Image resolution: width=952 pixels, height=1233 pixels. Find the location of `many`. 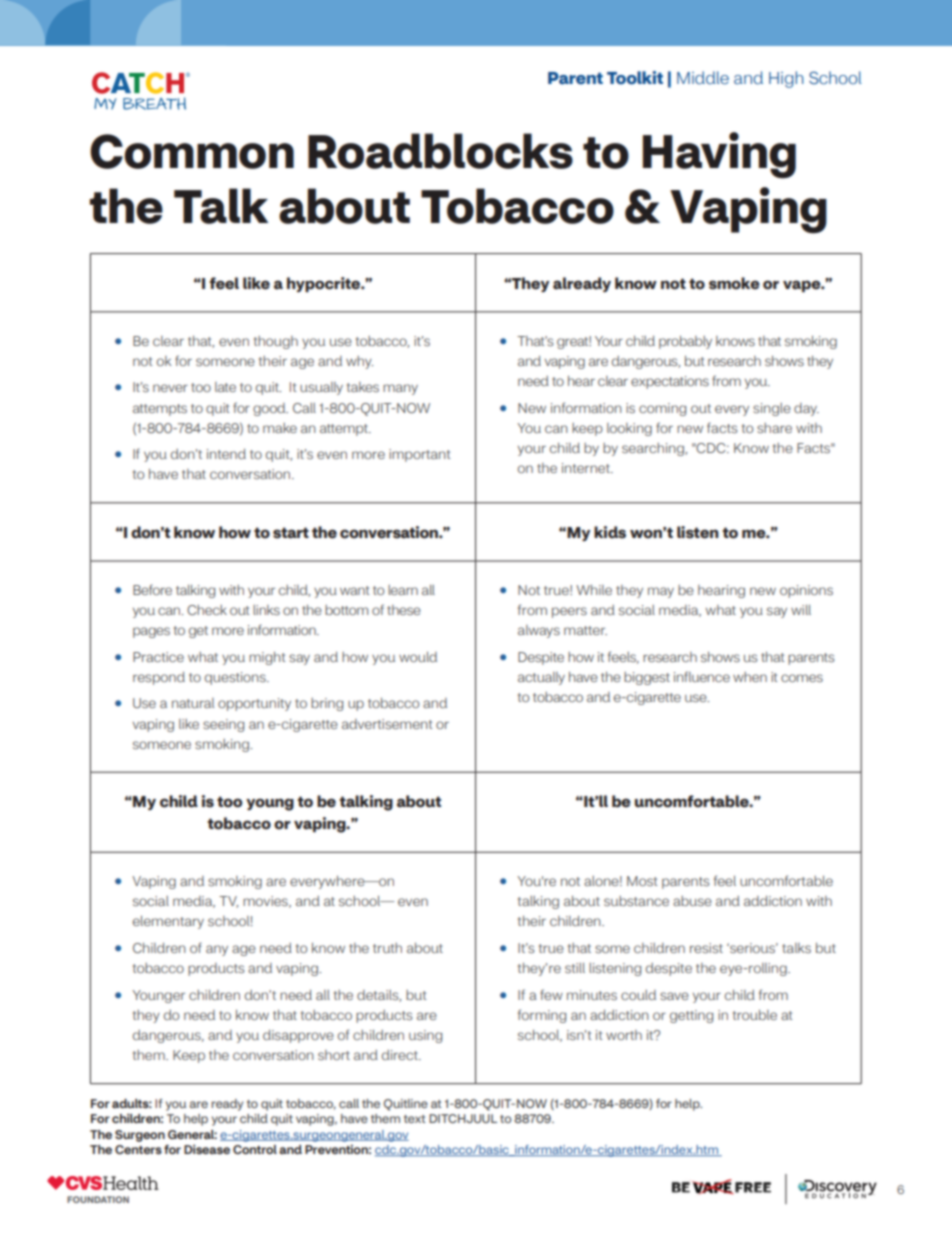

many is located at coordinates (400, 389).
